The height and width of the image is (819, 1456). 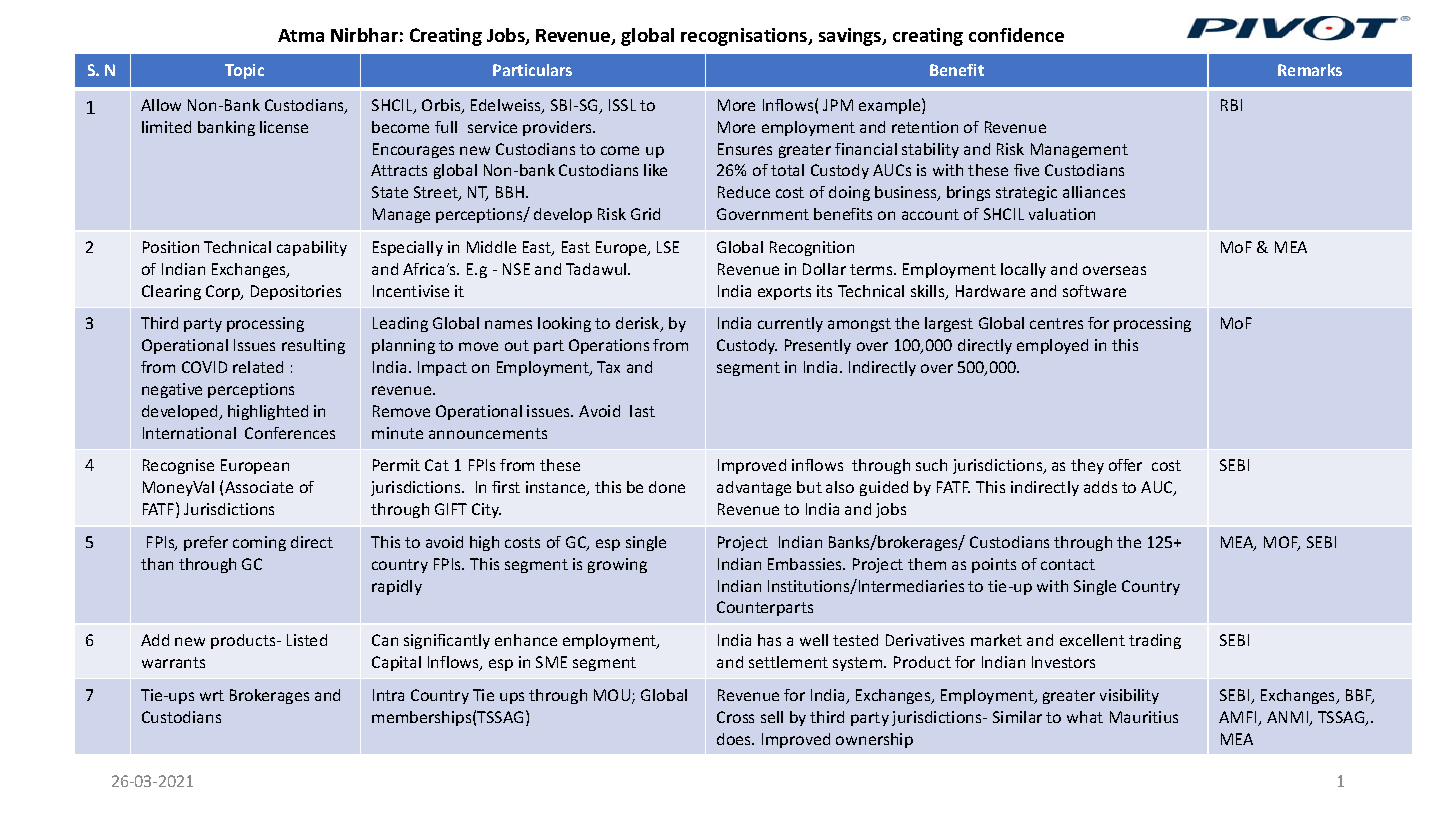 I want to click on adds, so click(x=1100, y=487).
